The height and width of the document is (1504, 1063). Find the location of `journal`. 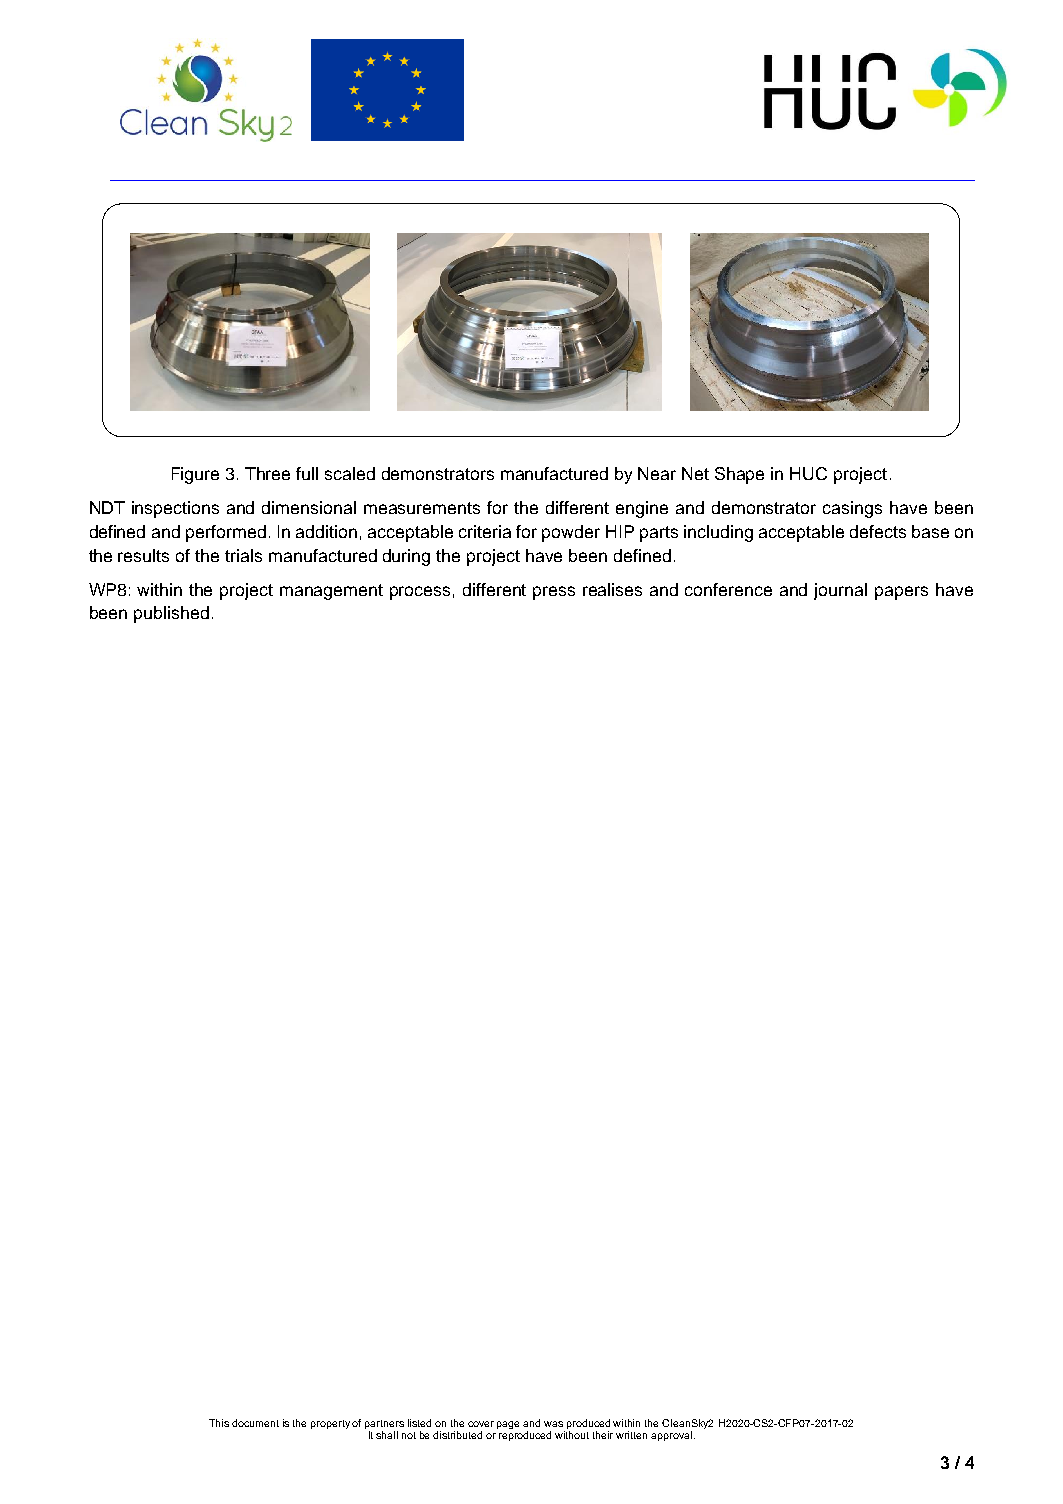

journal is located at coordinates (840, 591).
